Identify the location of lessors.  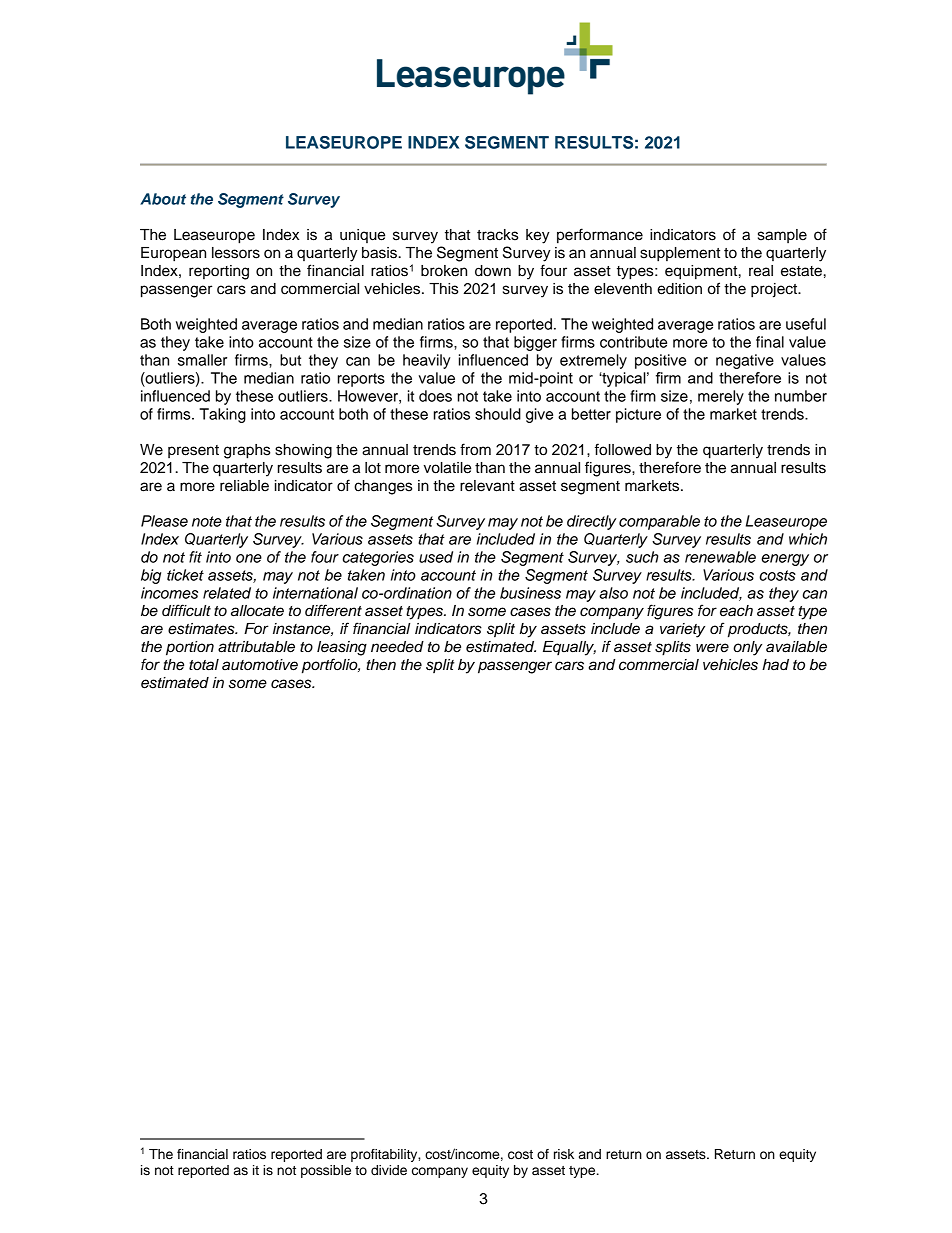
(236, 253).
